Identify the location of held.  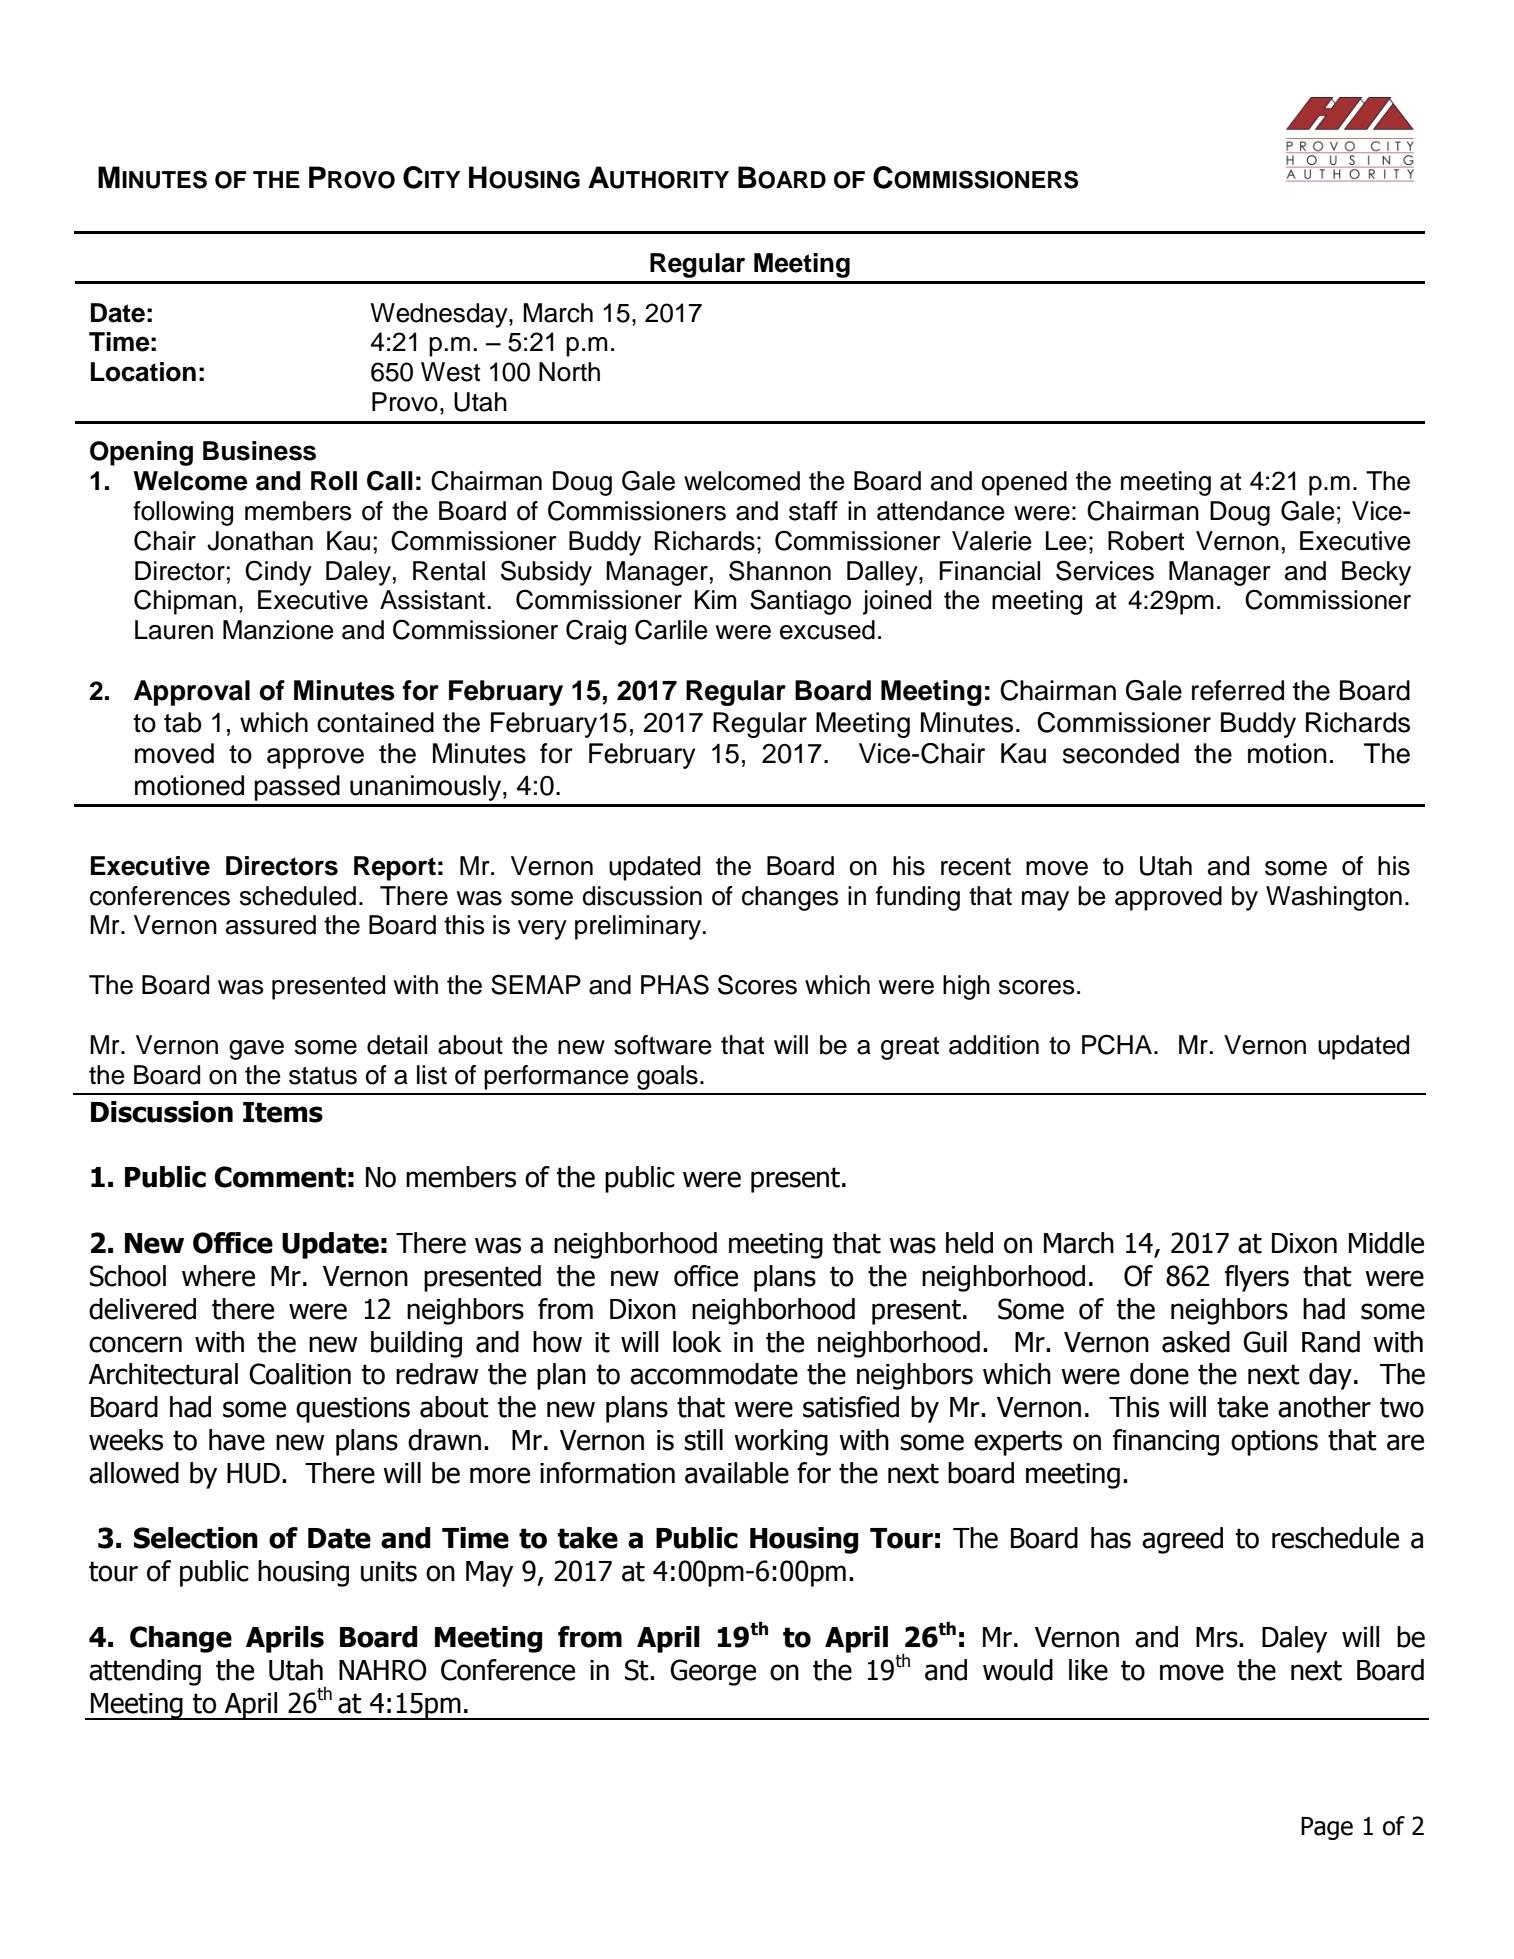
(969, 1243).
